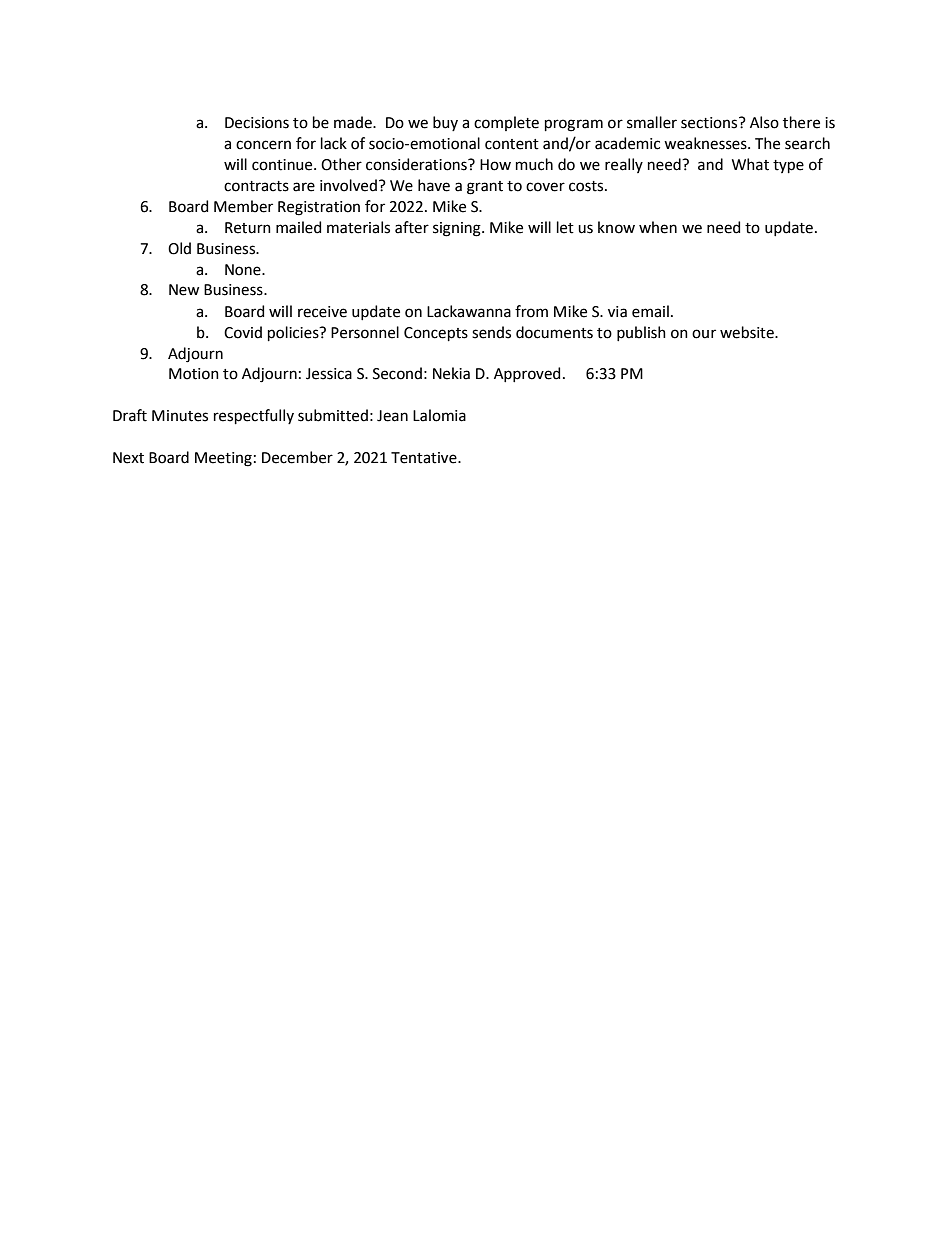  What do you see at coordinates (223, 459) in the image?
I see `Meeting` at bounding box center [223, 459].
